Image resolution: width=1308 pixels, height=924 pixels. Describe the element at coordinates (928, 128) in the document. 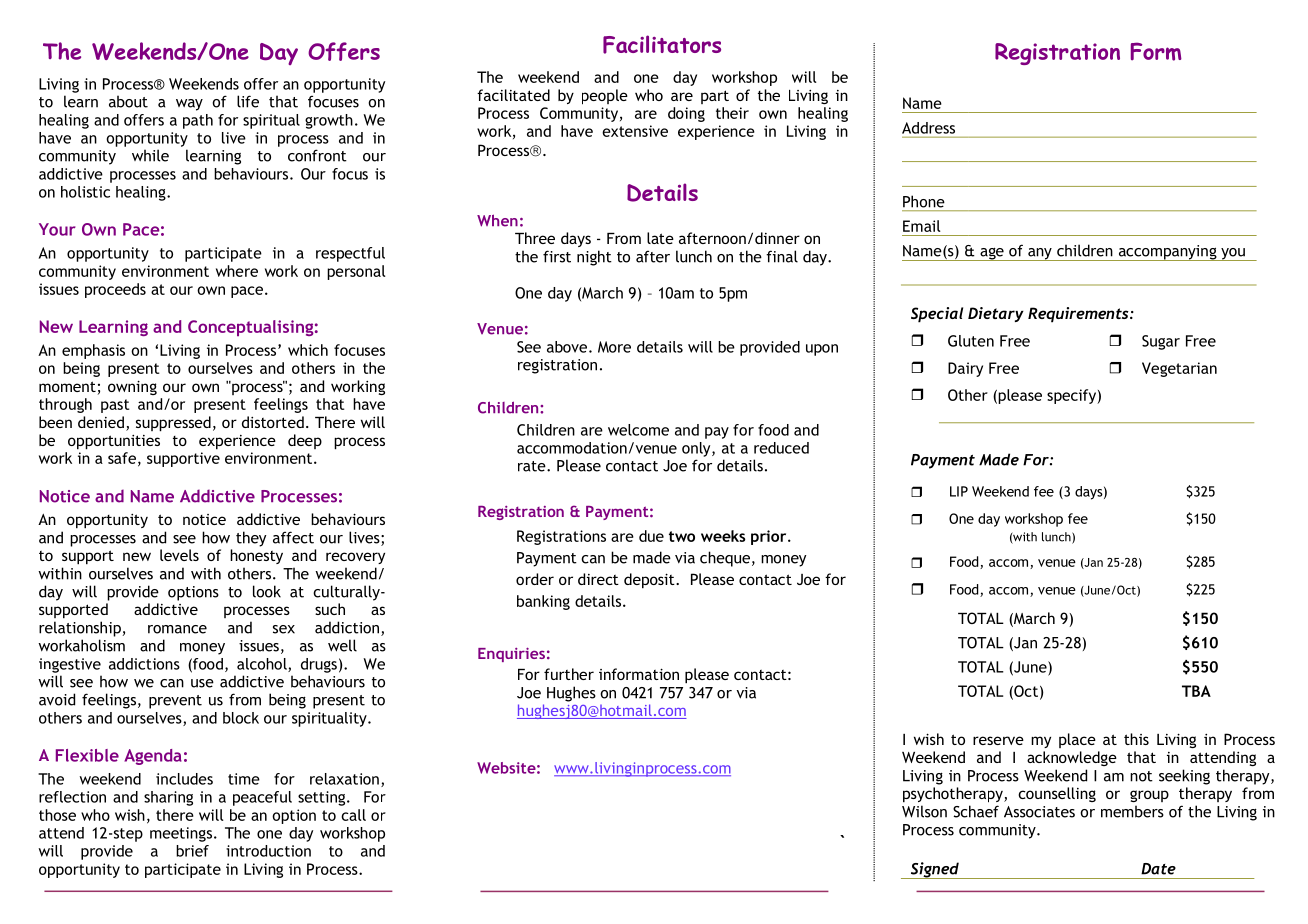

I see `Address` at that location.
